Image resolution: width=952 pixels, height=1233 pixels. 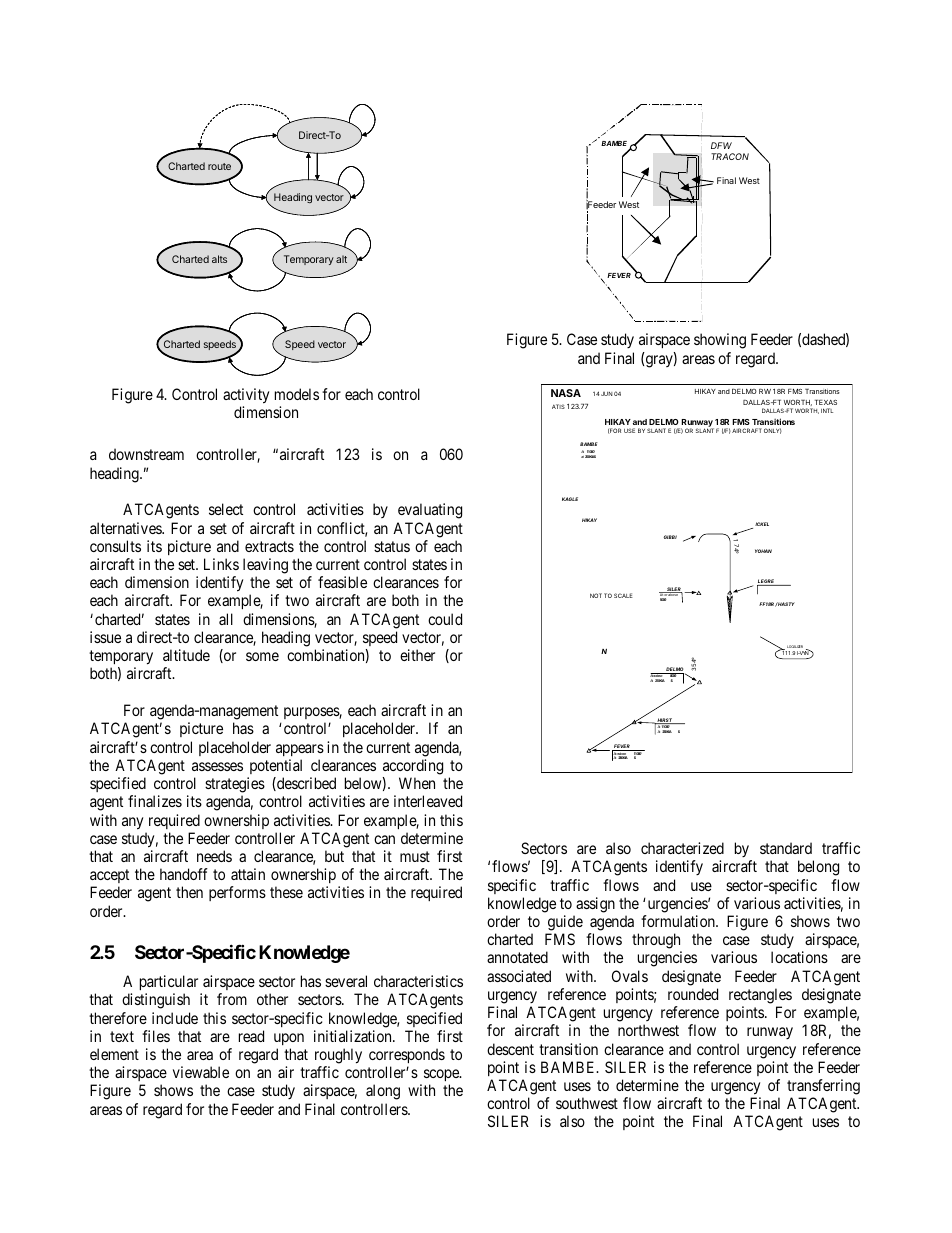 What do you see at coordinates (126, 528) in the page?
I see `alternatives` at bounding box center [126, 528].
